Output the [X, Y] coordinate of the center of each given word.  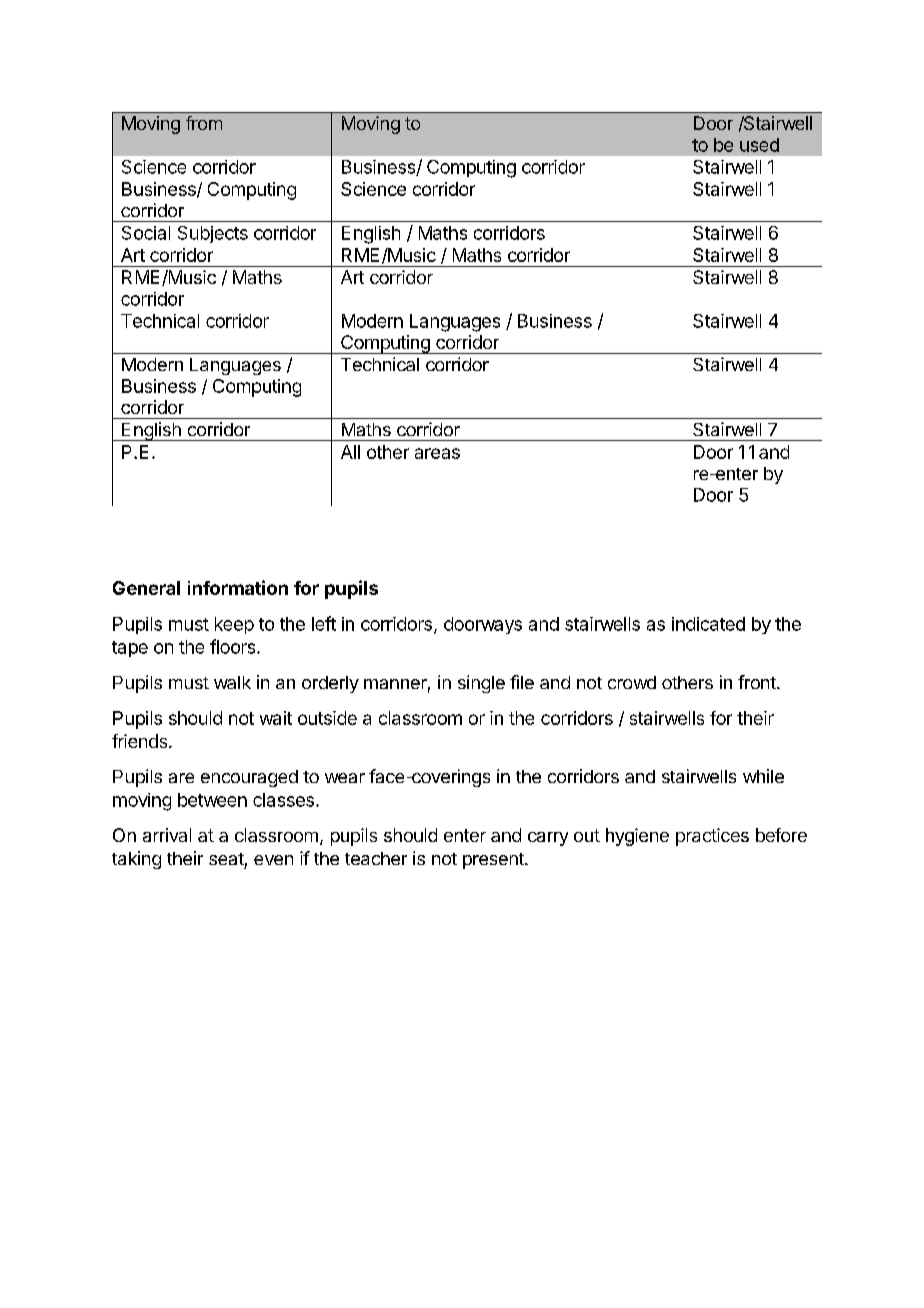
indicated [708, 624]
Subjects [213, 234]
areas [437, 453]
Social [146, 233]
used [759, 145]
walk [232, 682]
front [758, 682]
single [481, 684]
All [350, 452]
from [204, 123]
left [324, 623]
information [238, 587]
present [494, 861]
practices [712, 837]
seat [226, 859]
